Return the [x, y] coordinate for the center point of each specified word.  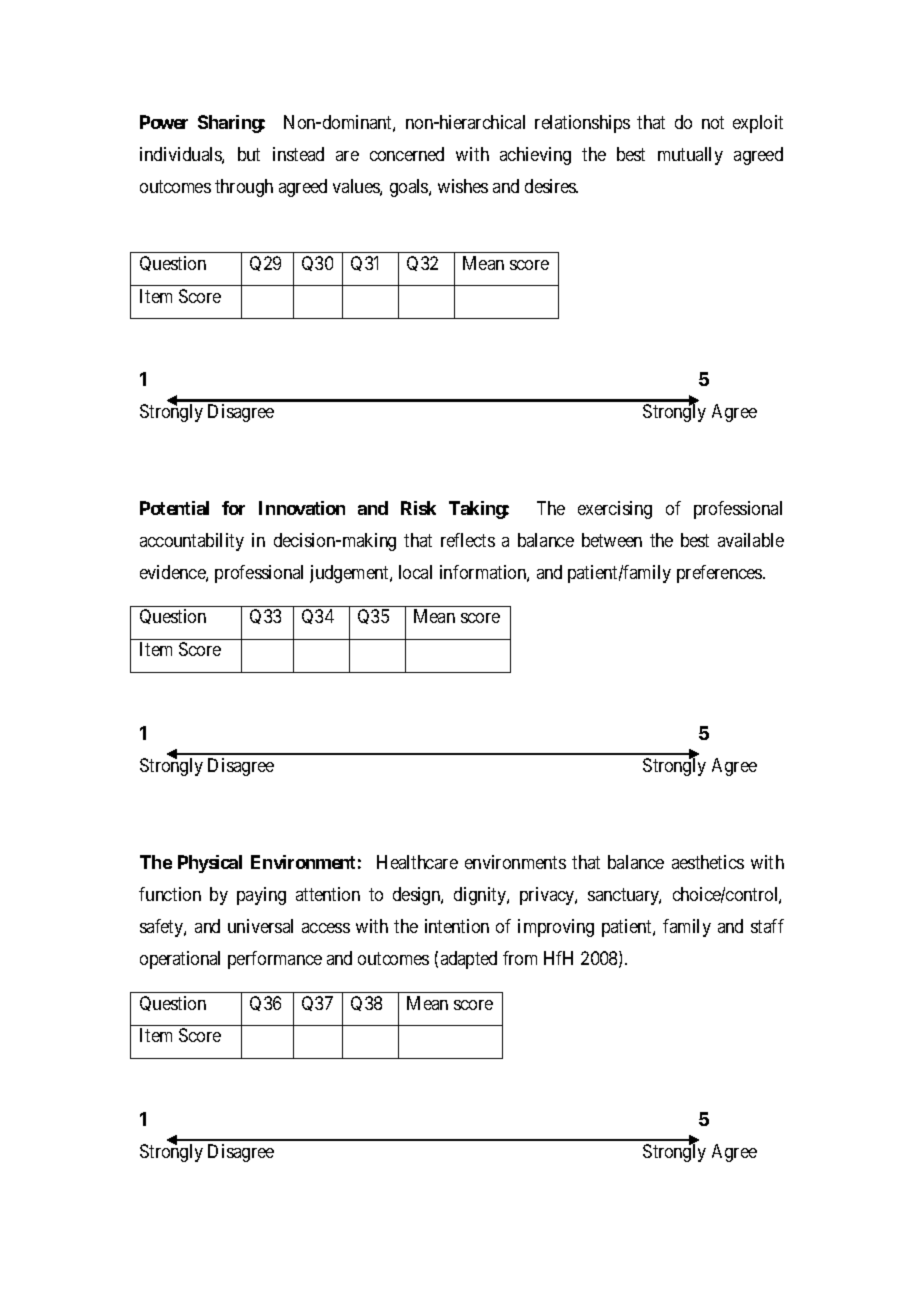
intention [457, 926]
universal [260, 926]
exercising [615, 510]
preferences [720, 574]
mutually [690, 156]
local [415, 572]
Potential [174, 508]
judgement [350, 574]
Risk [418, 508]
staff [767, 926]
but [249, 154]
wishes [463, 186]
